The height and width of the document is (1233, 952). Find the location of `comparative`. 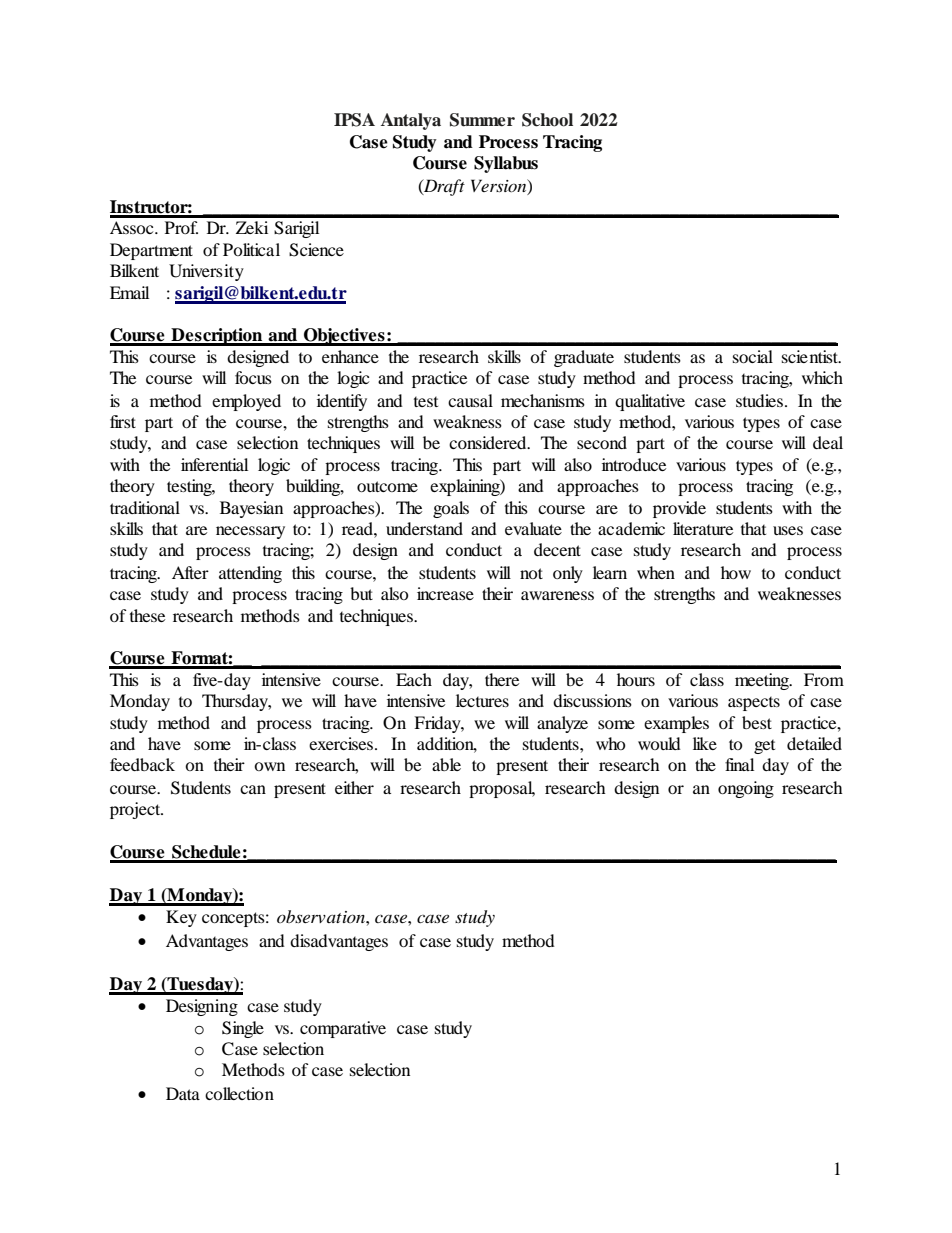

comparative is located at coordinates (343, 1029).
